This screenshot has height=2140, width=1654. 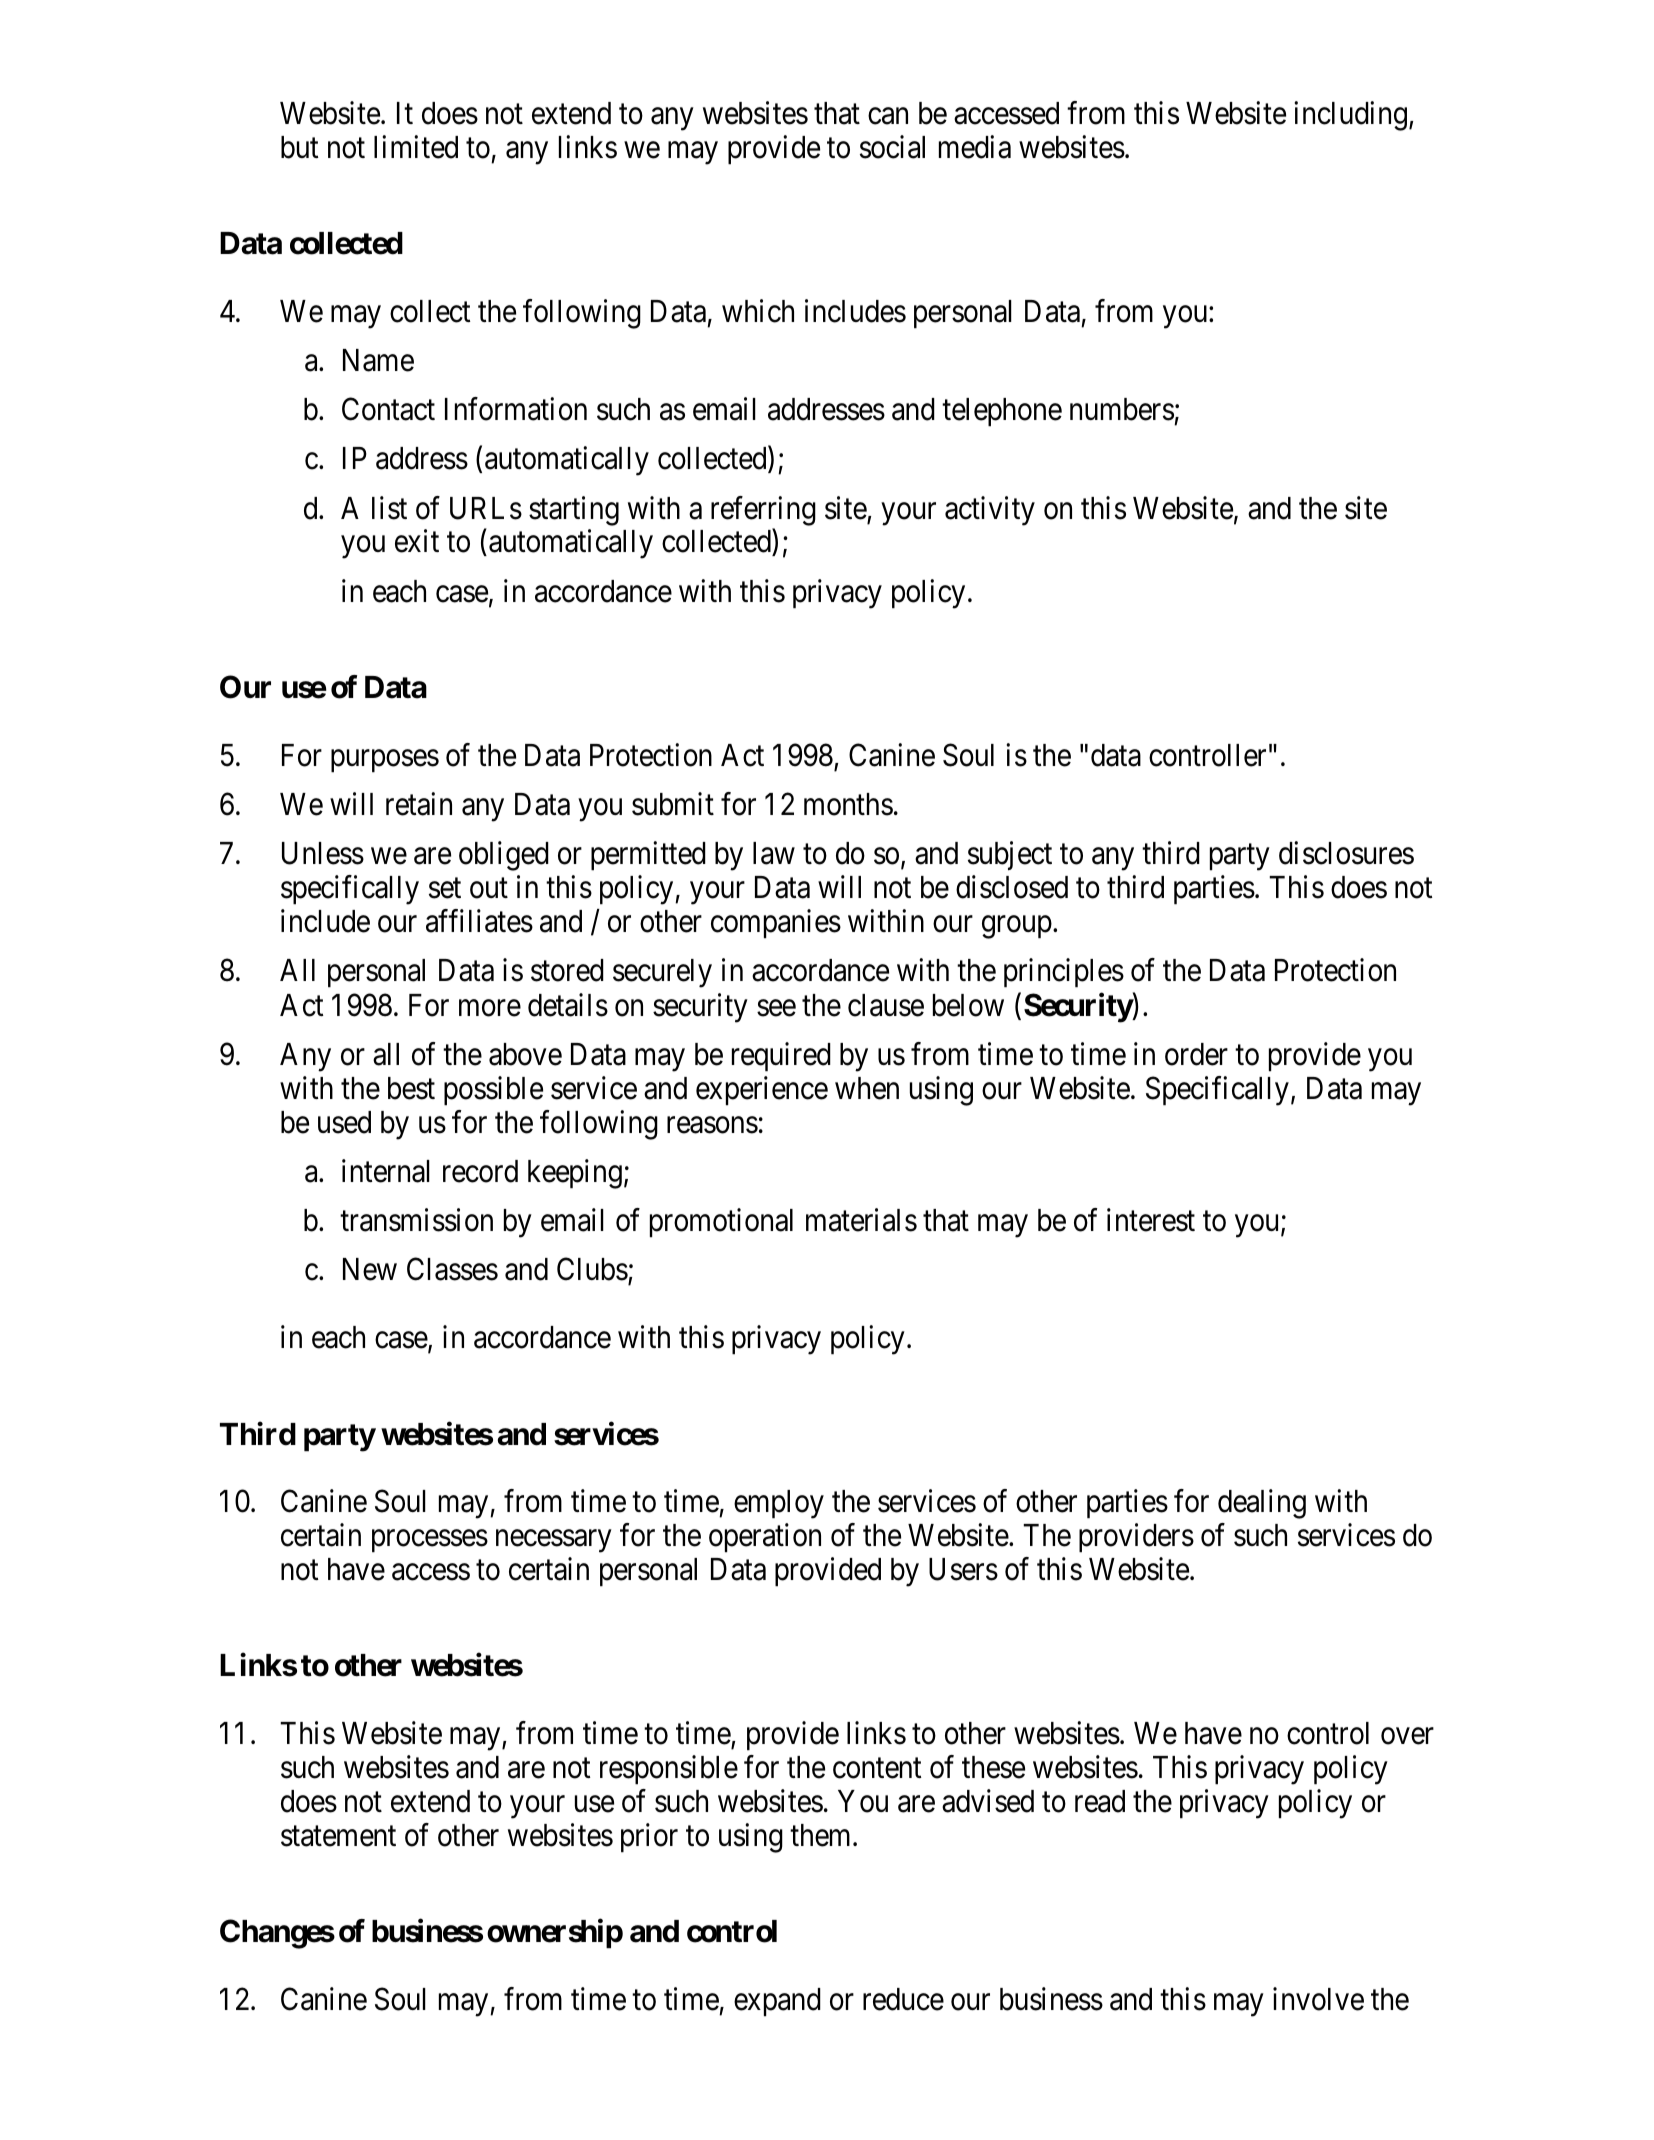 I want to click on order, so click(x=1196, y=1054).
